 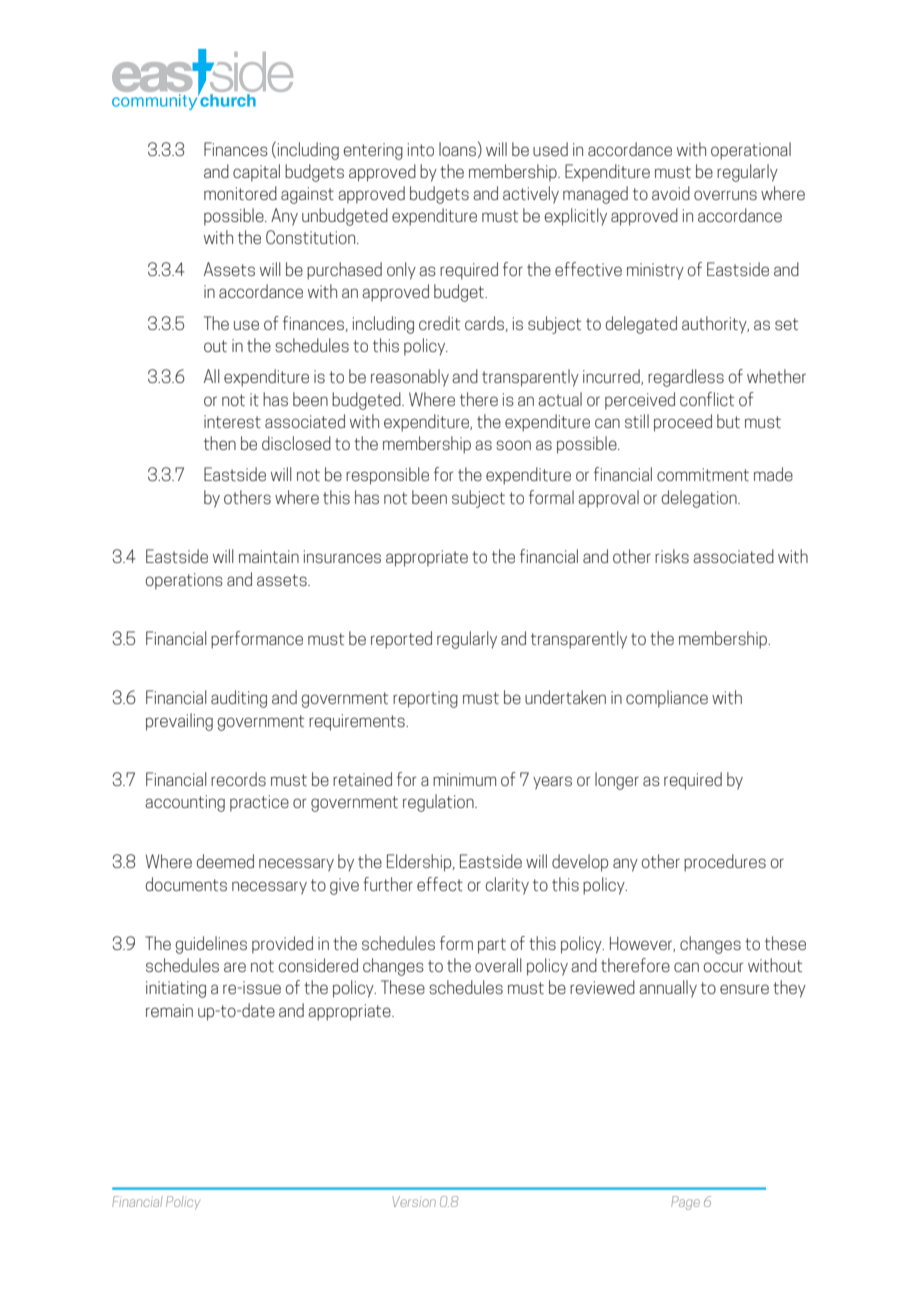 What do you see at coordinates (744, 989) in the screenshot?
I see `ensure` at bounding box center [744, 989].
